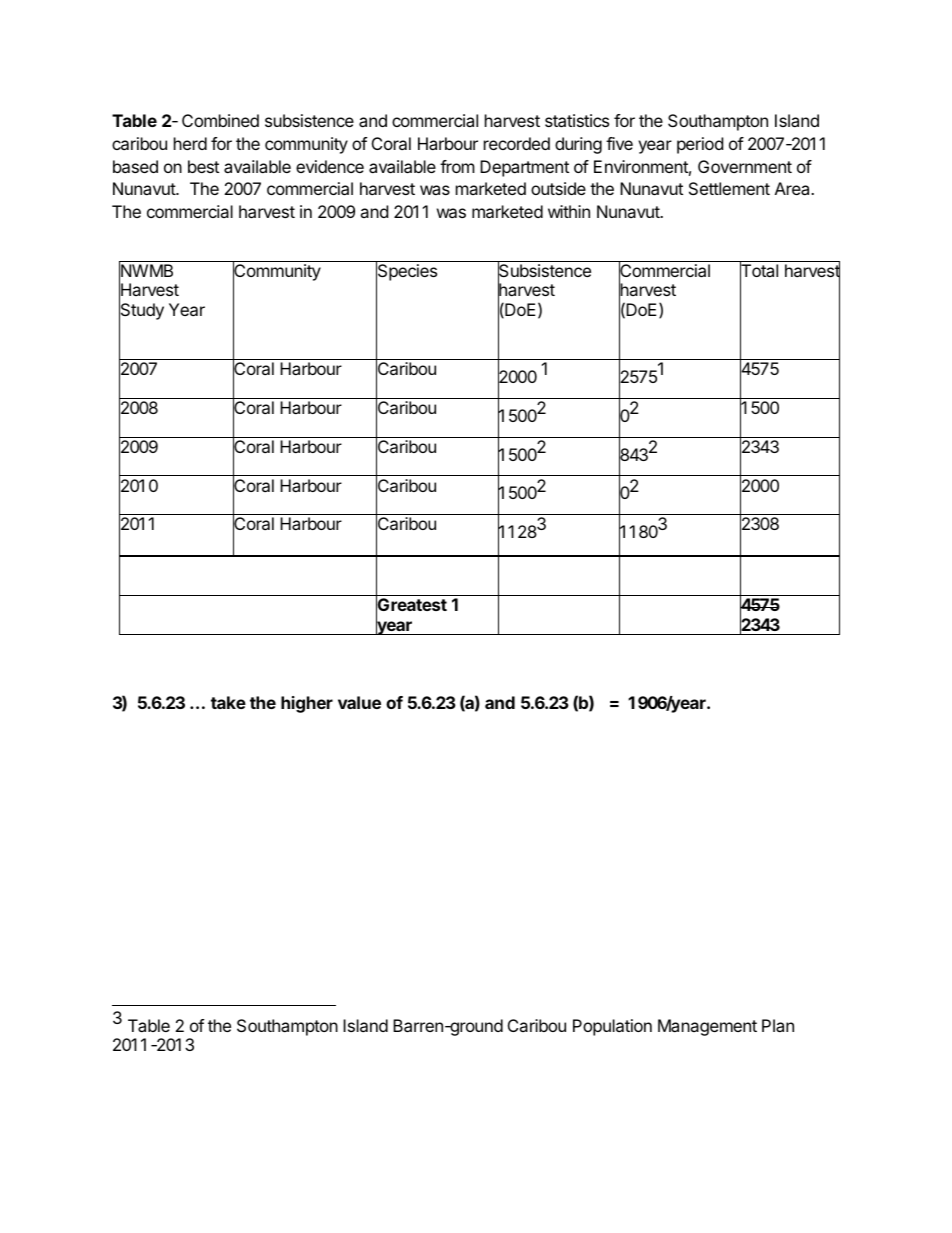 The width and height of the screenshot is (952, 1233). What do you see at coordinates (190, 143) in the screenshot?
I see `herd` at bounding box center [190, 143].
